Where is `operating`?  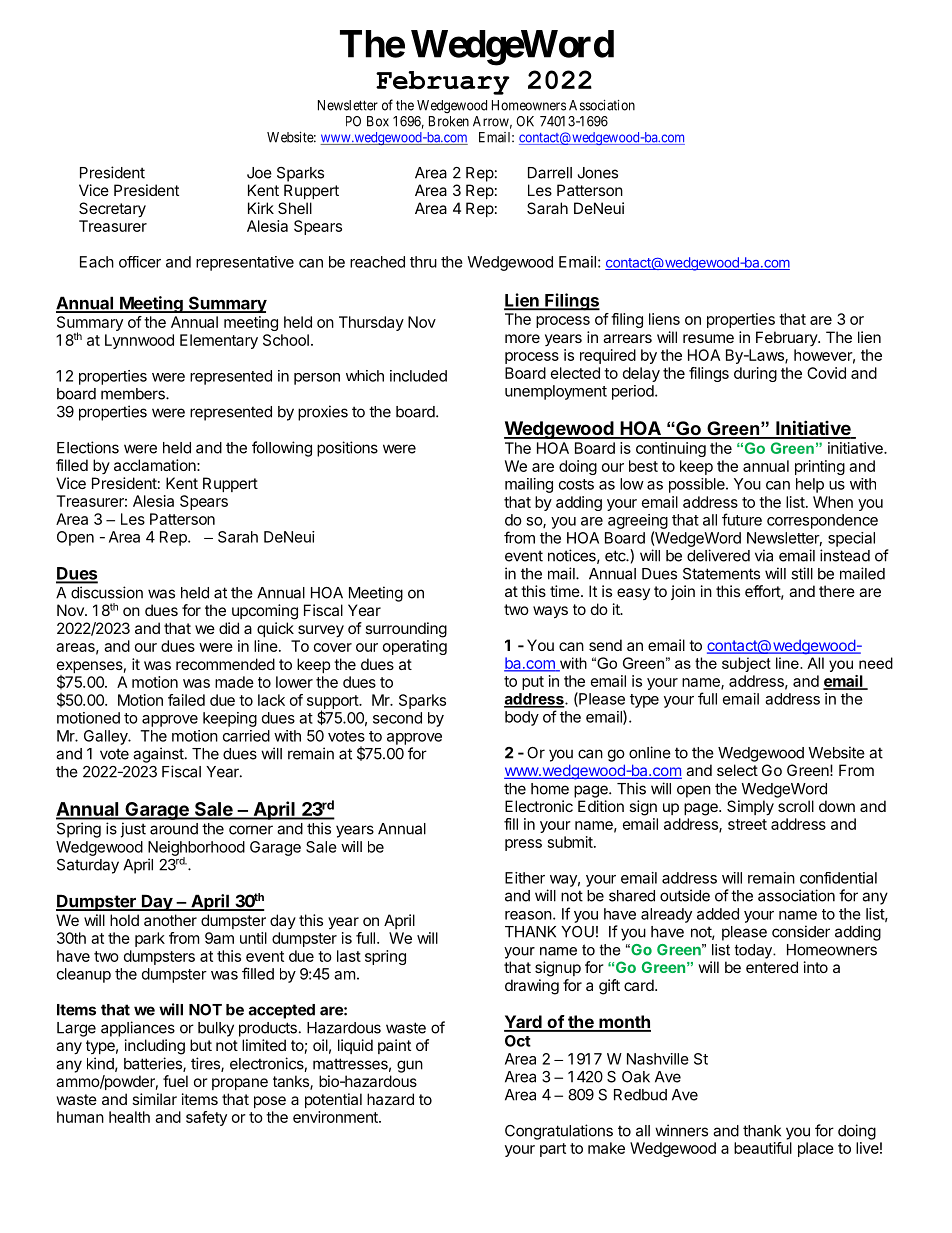 operating is located at coordinates (415, 647).
